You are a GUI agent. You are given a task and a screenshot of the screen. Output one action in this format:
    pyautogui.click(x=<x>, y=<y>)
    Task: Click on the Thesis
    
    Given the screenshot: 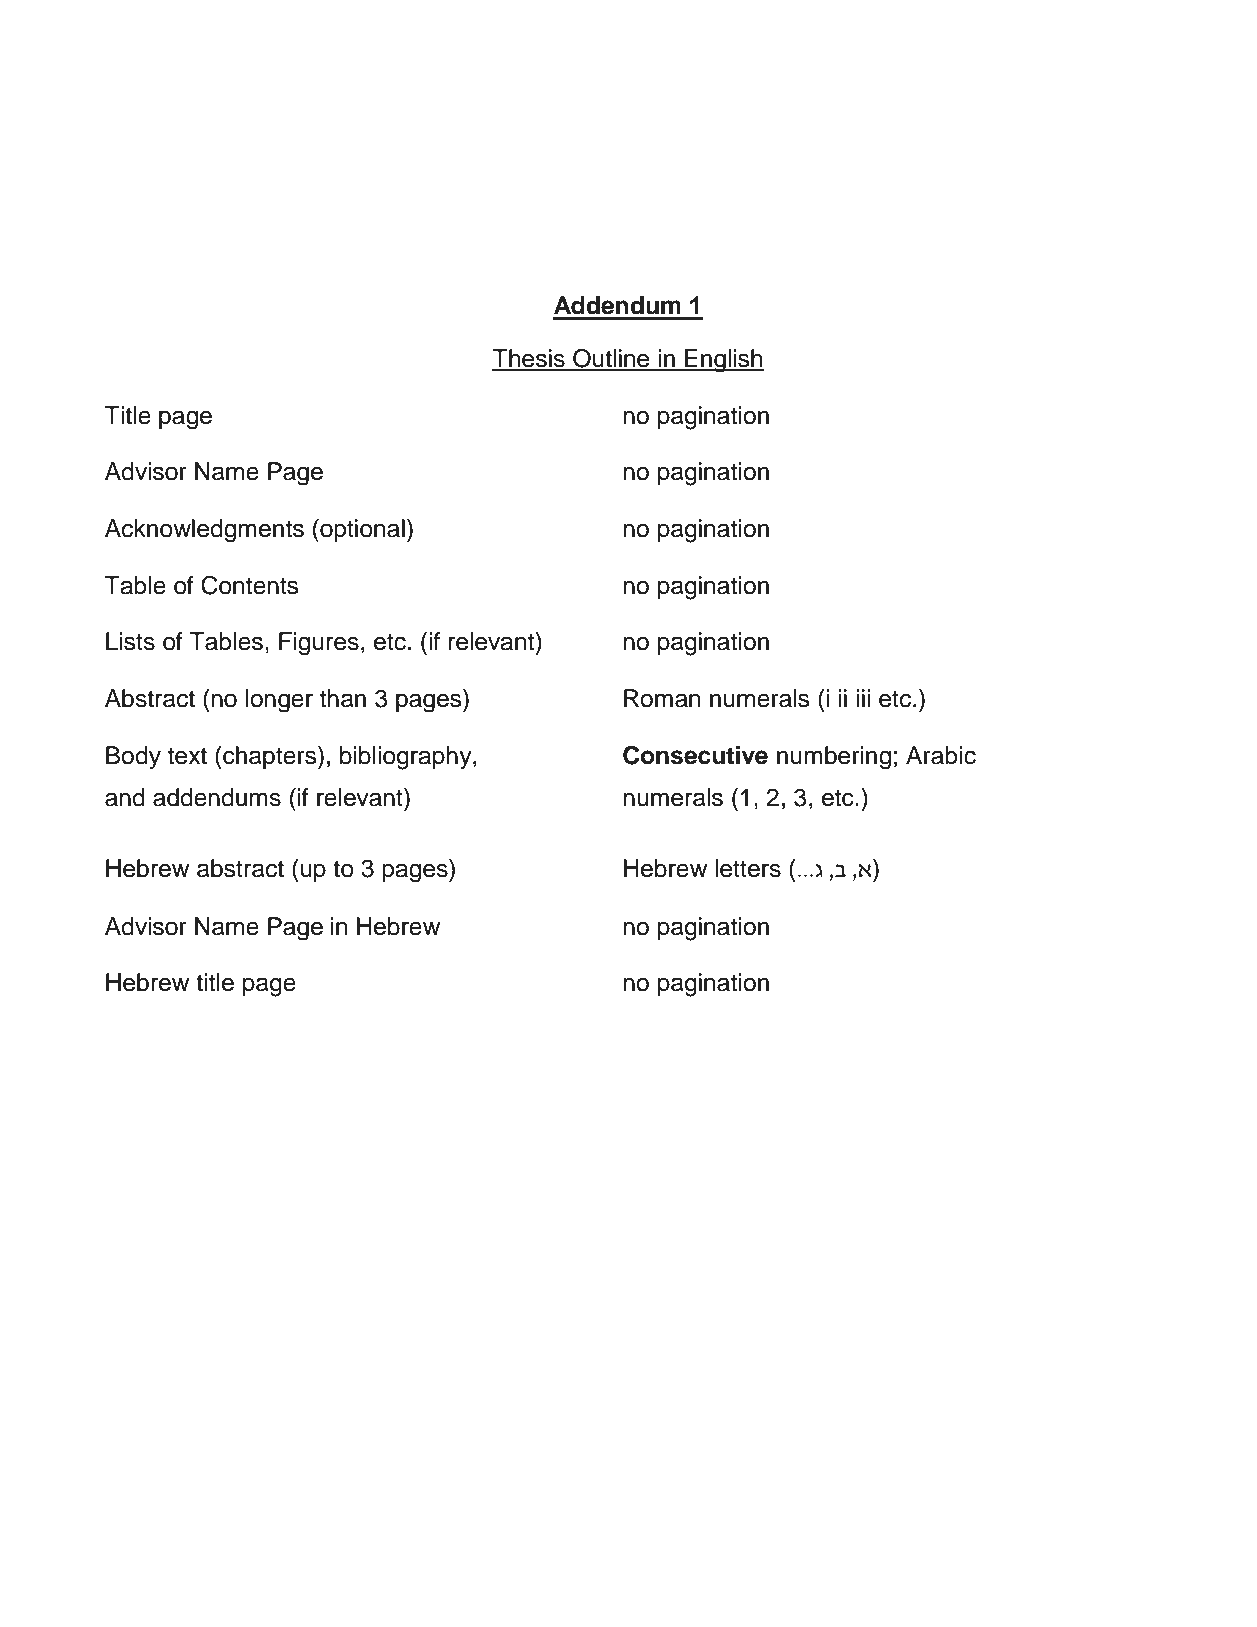 What is the action you would take?
    pyautogui.click(x=529, y=359)
